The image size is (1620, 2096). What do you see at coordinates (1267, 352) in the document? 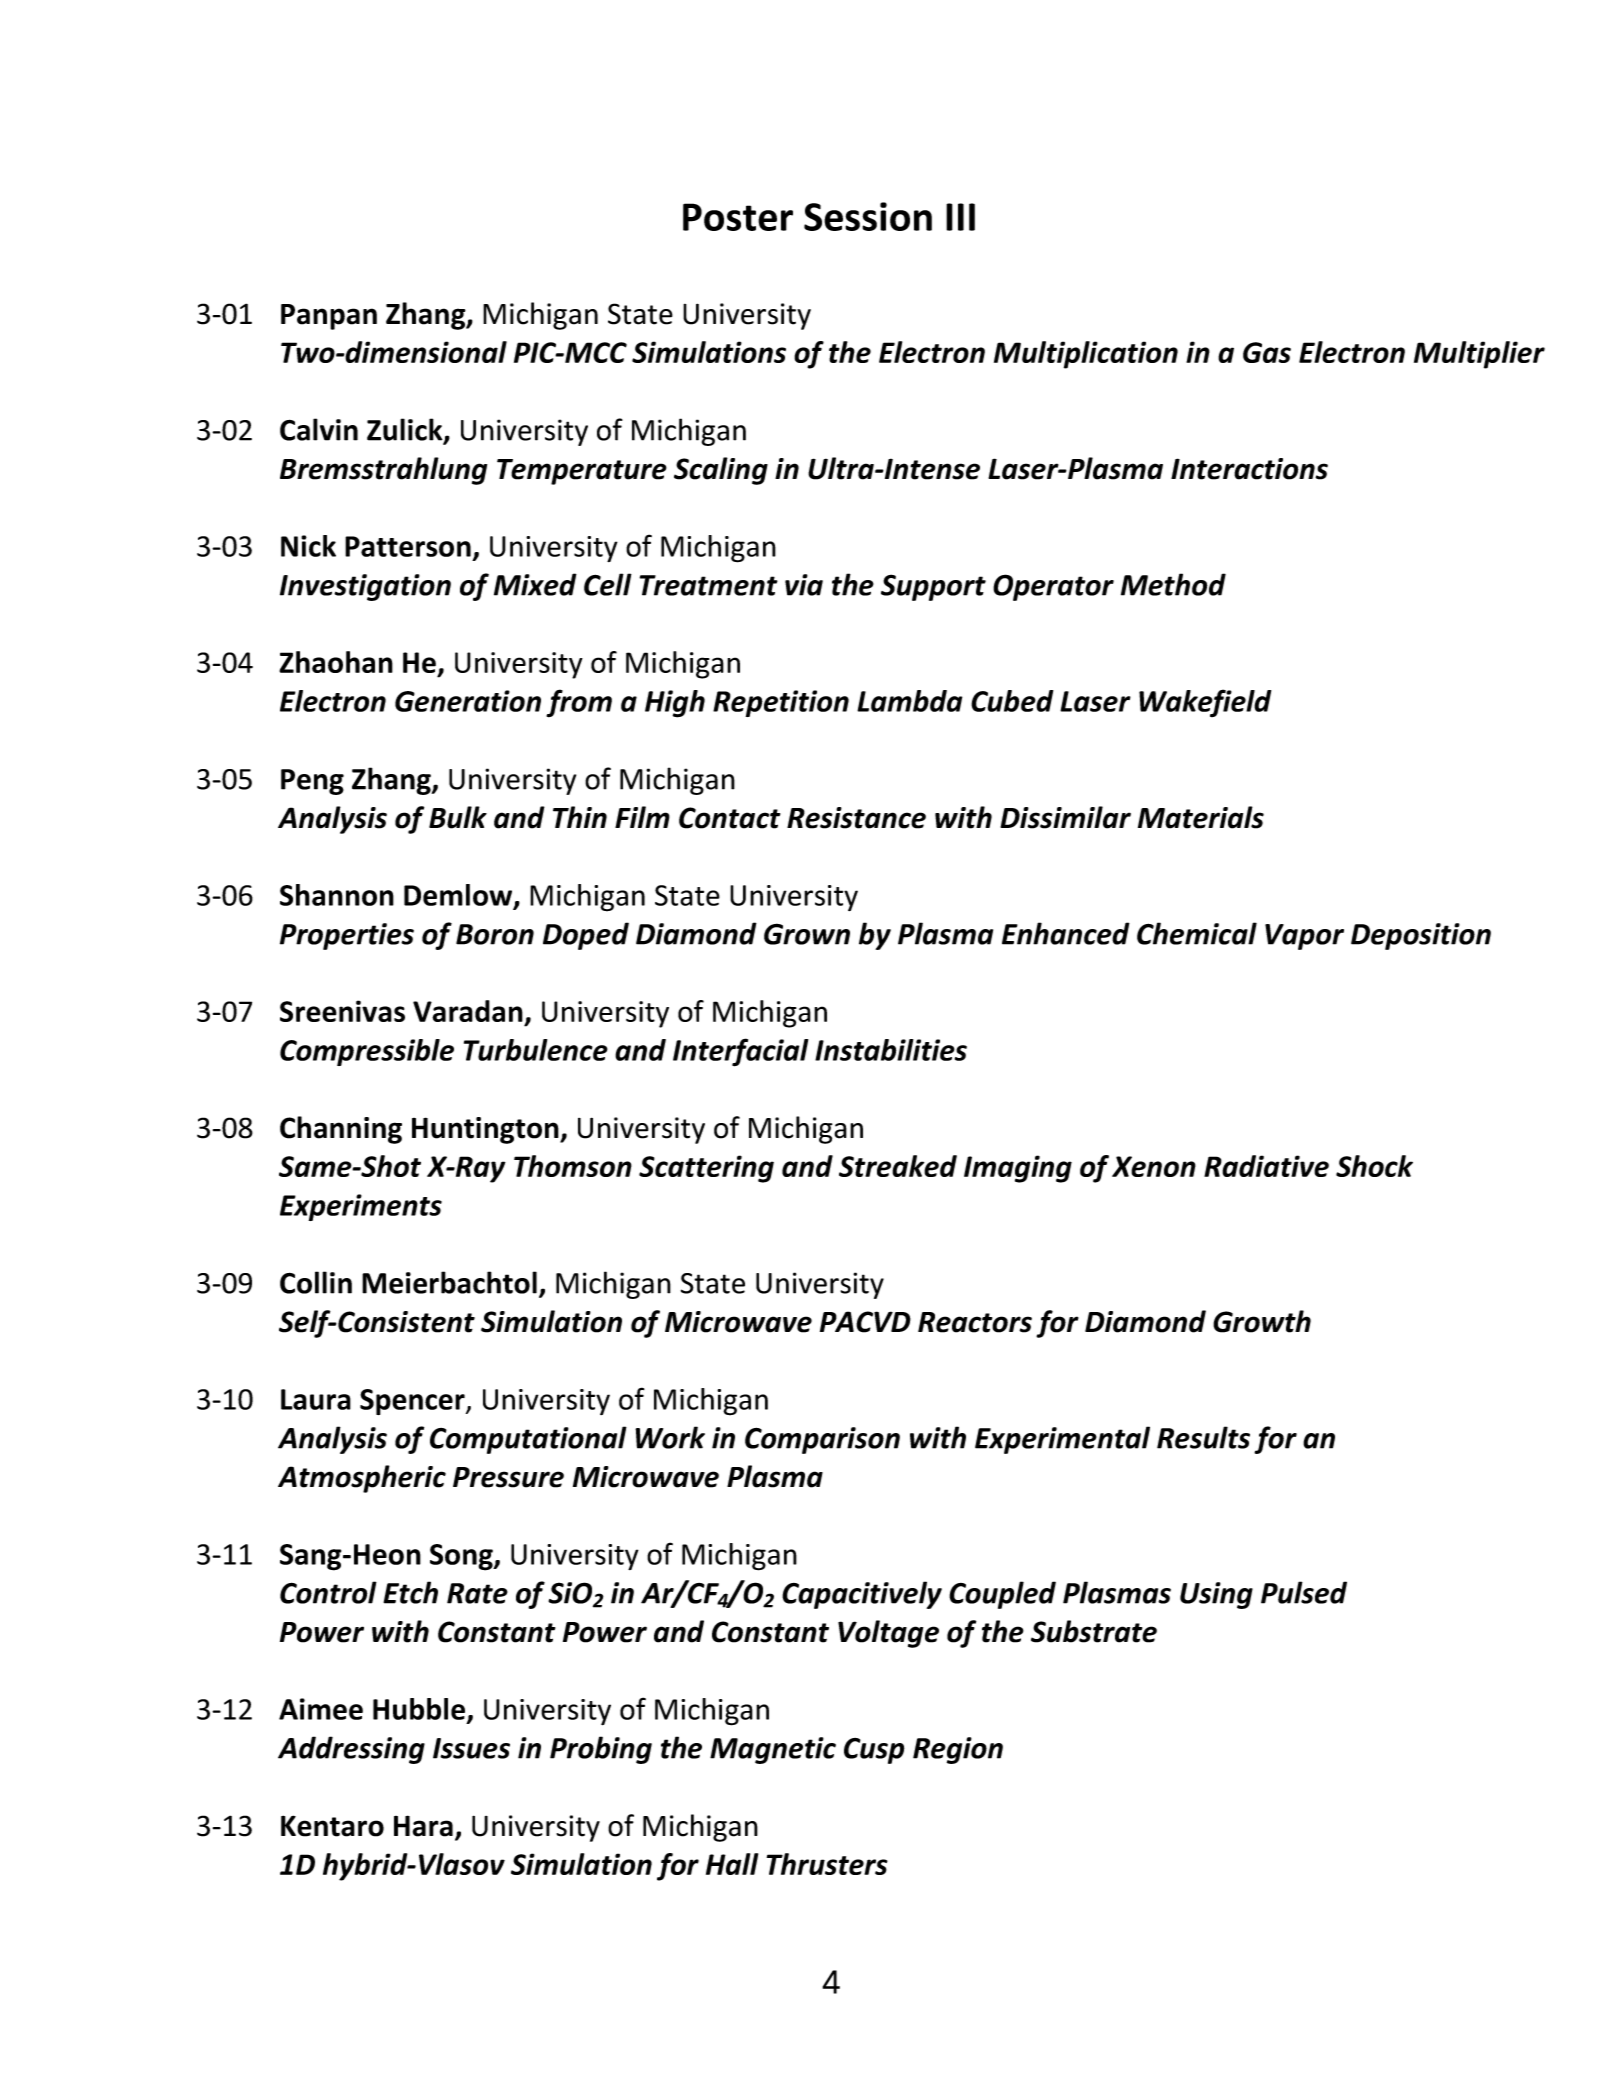
I see `Gas` at bounding box center [1267, 352].
